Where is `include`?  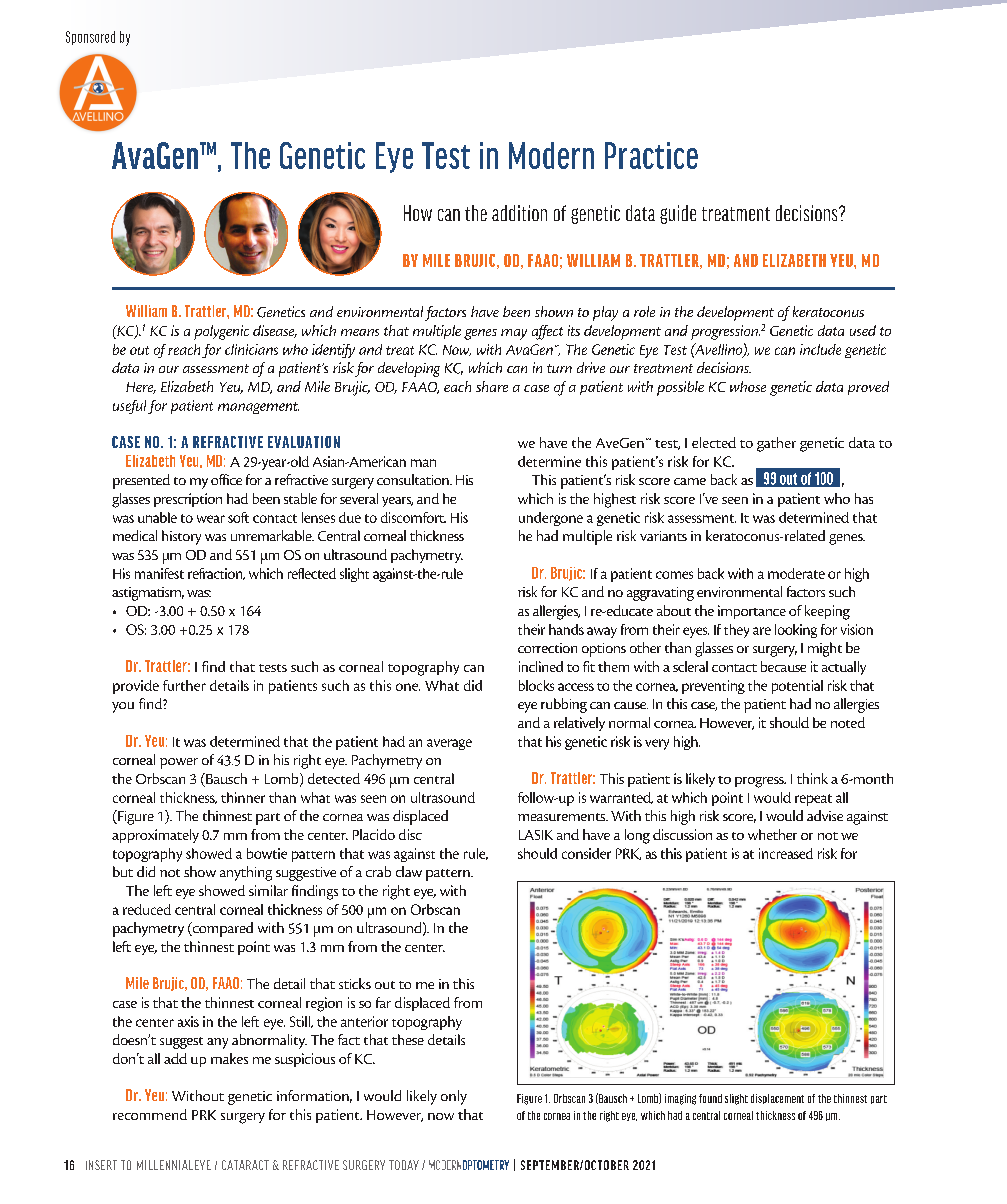 include is located at coordinates (820, 349).
